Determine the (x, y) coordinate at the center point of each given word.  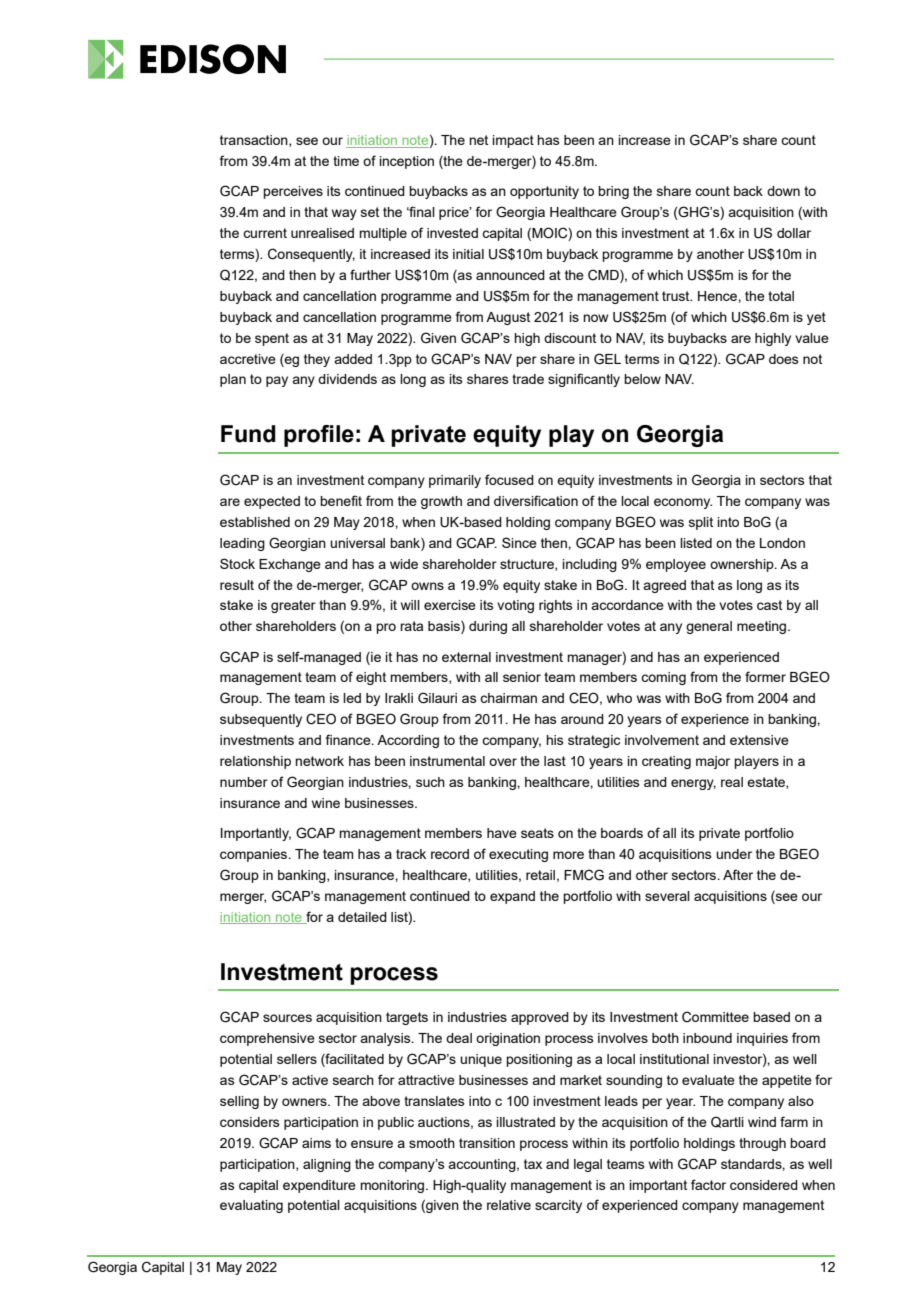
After (738, 874)
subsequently (261, 720)
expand (512, 897)
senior (522, 677)
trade (528, 379)
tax (533, 1164)
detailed (362, 917)
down (783, 191)
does (784, 359)
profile (319, 436)
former (765, 676)
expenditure (319, 1186)
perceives (293, 192)
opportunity (544, 192)
